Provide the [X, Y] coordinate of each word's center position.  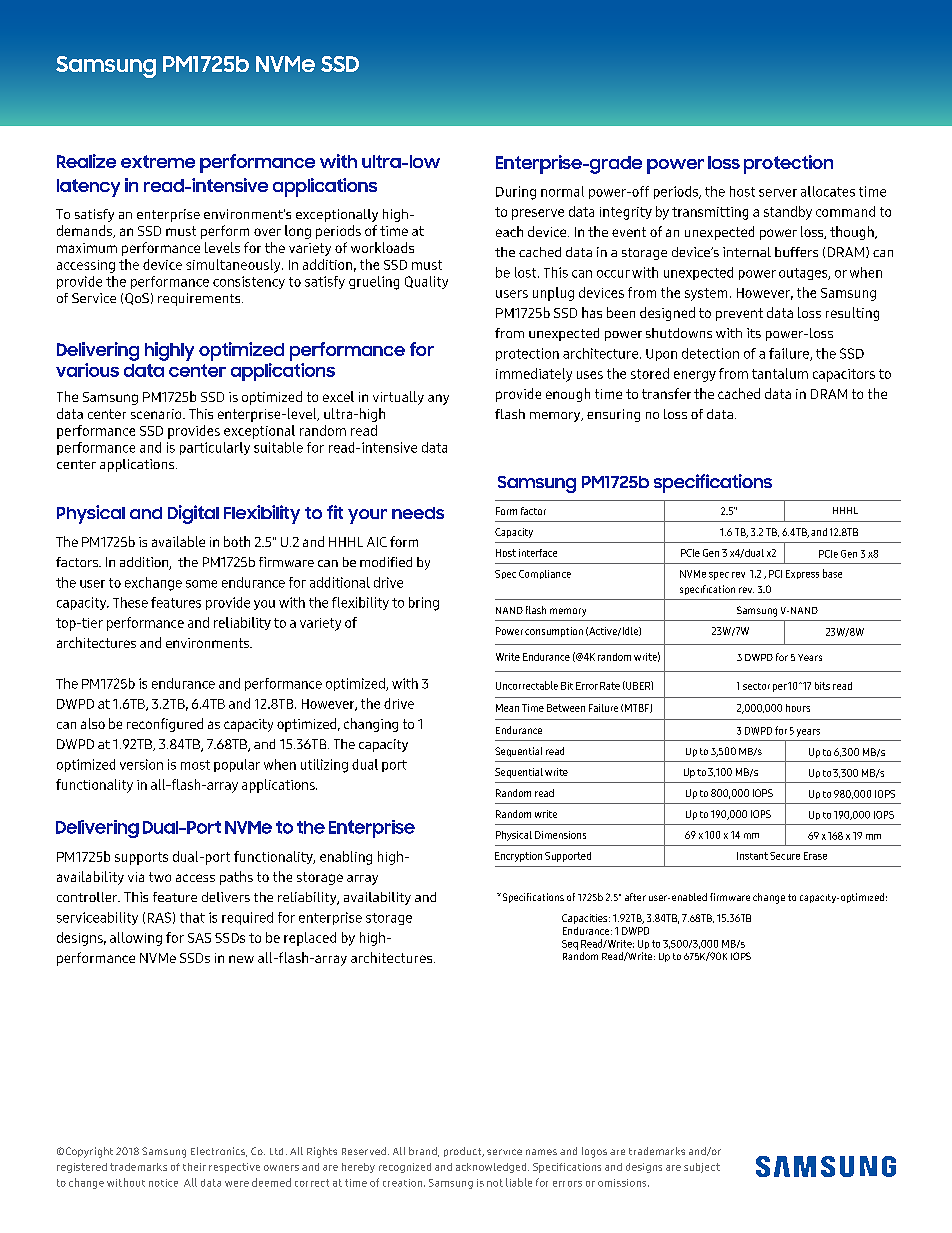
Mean [507, 708]
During [516, 193]
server [778, 193]
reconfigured [165, 725]
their [194, 1167]
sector [756, 686]
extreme [158, 161]
